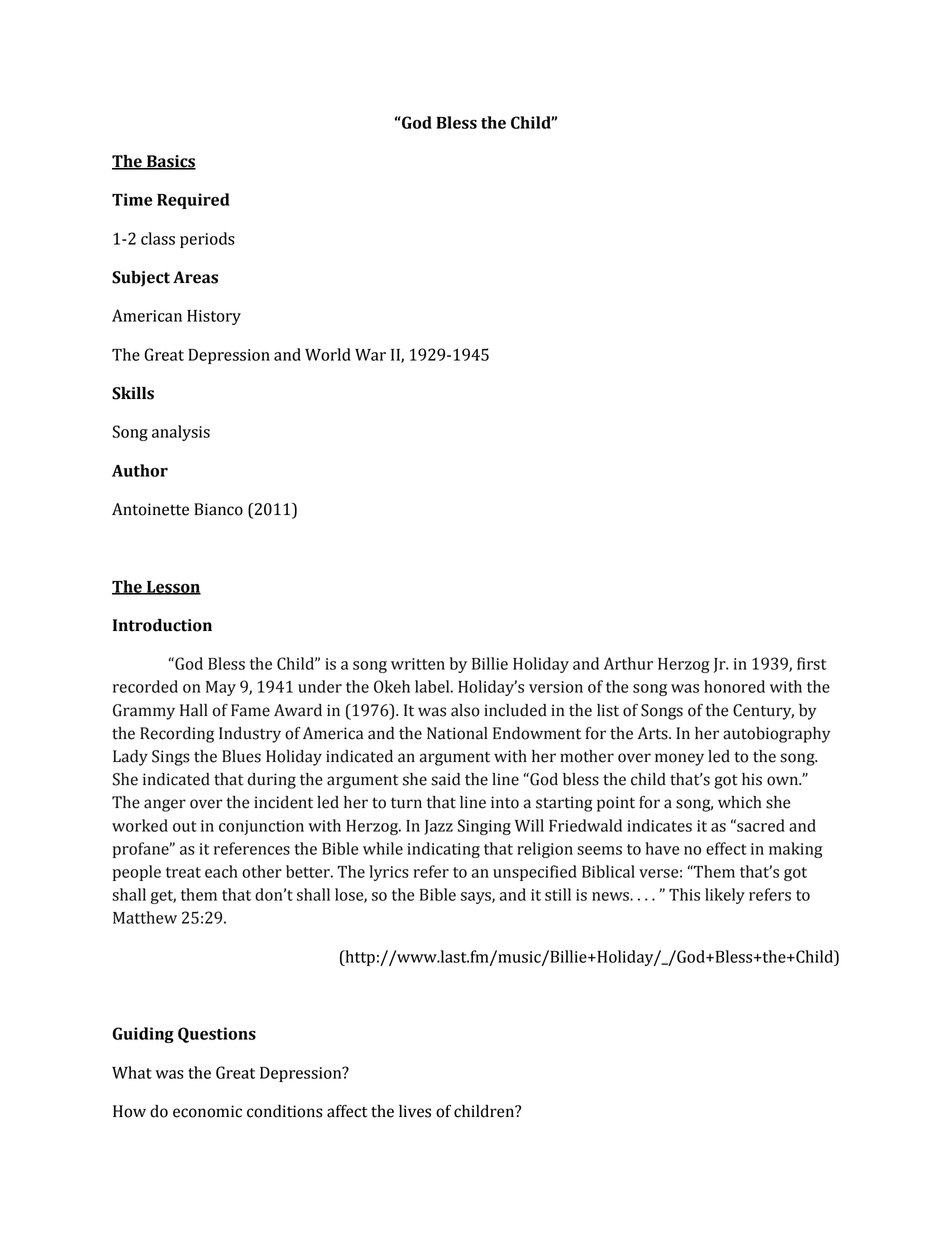 This screenshot has height=1233, width=952. Describe the element at coordinates (193, 201) in the screenshot. I see `Required` at that location.
